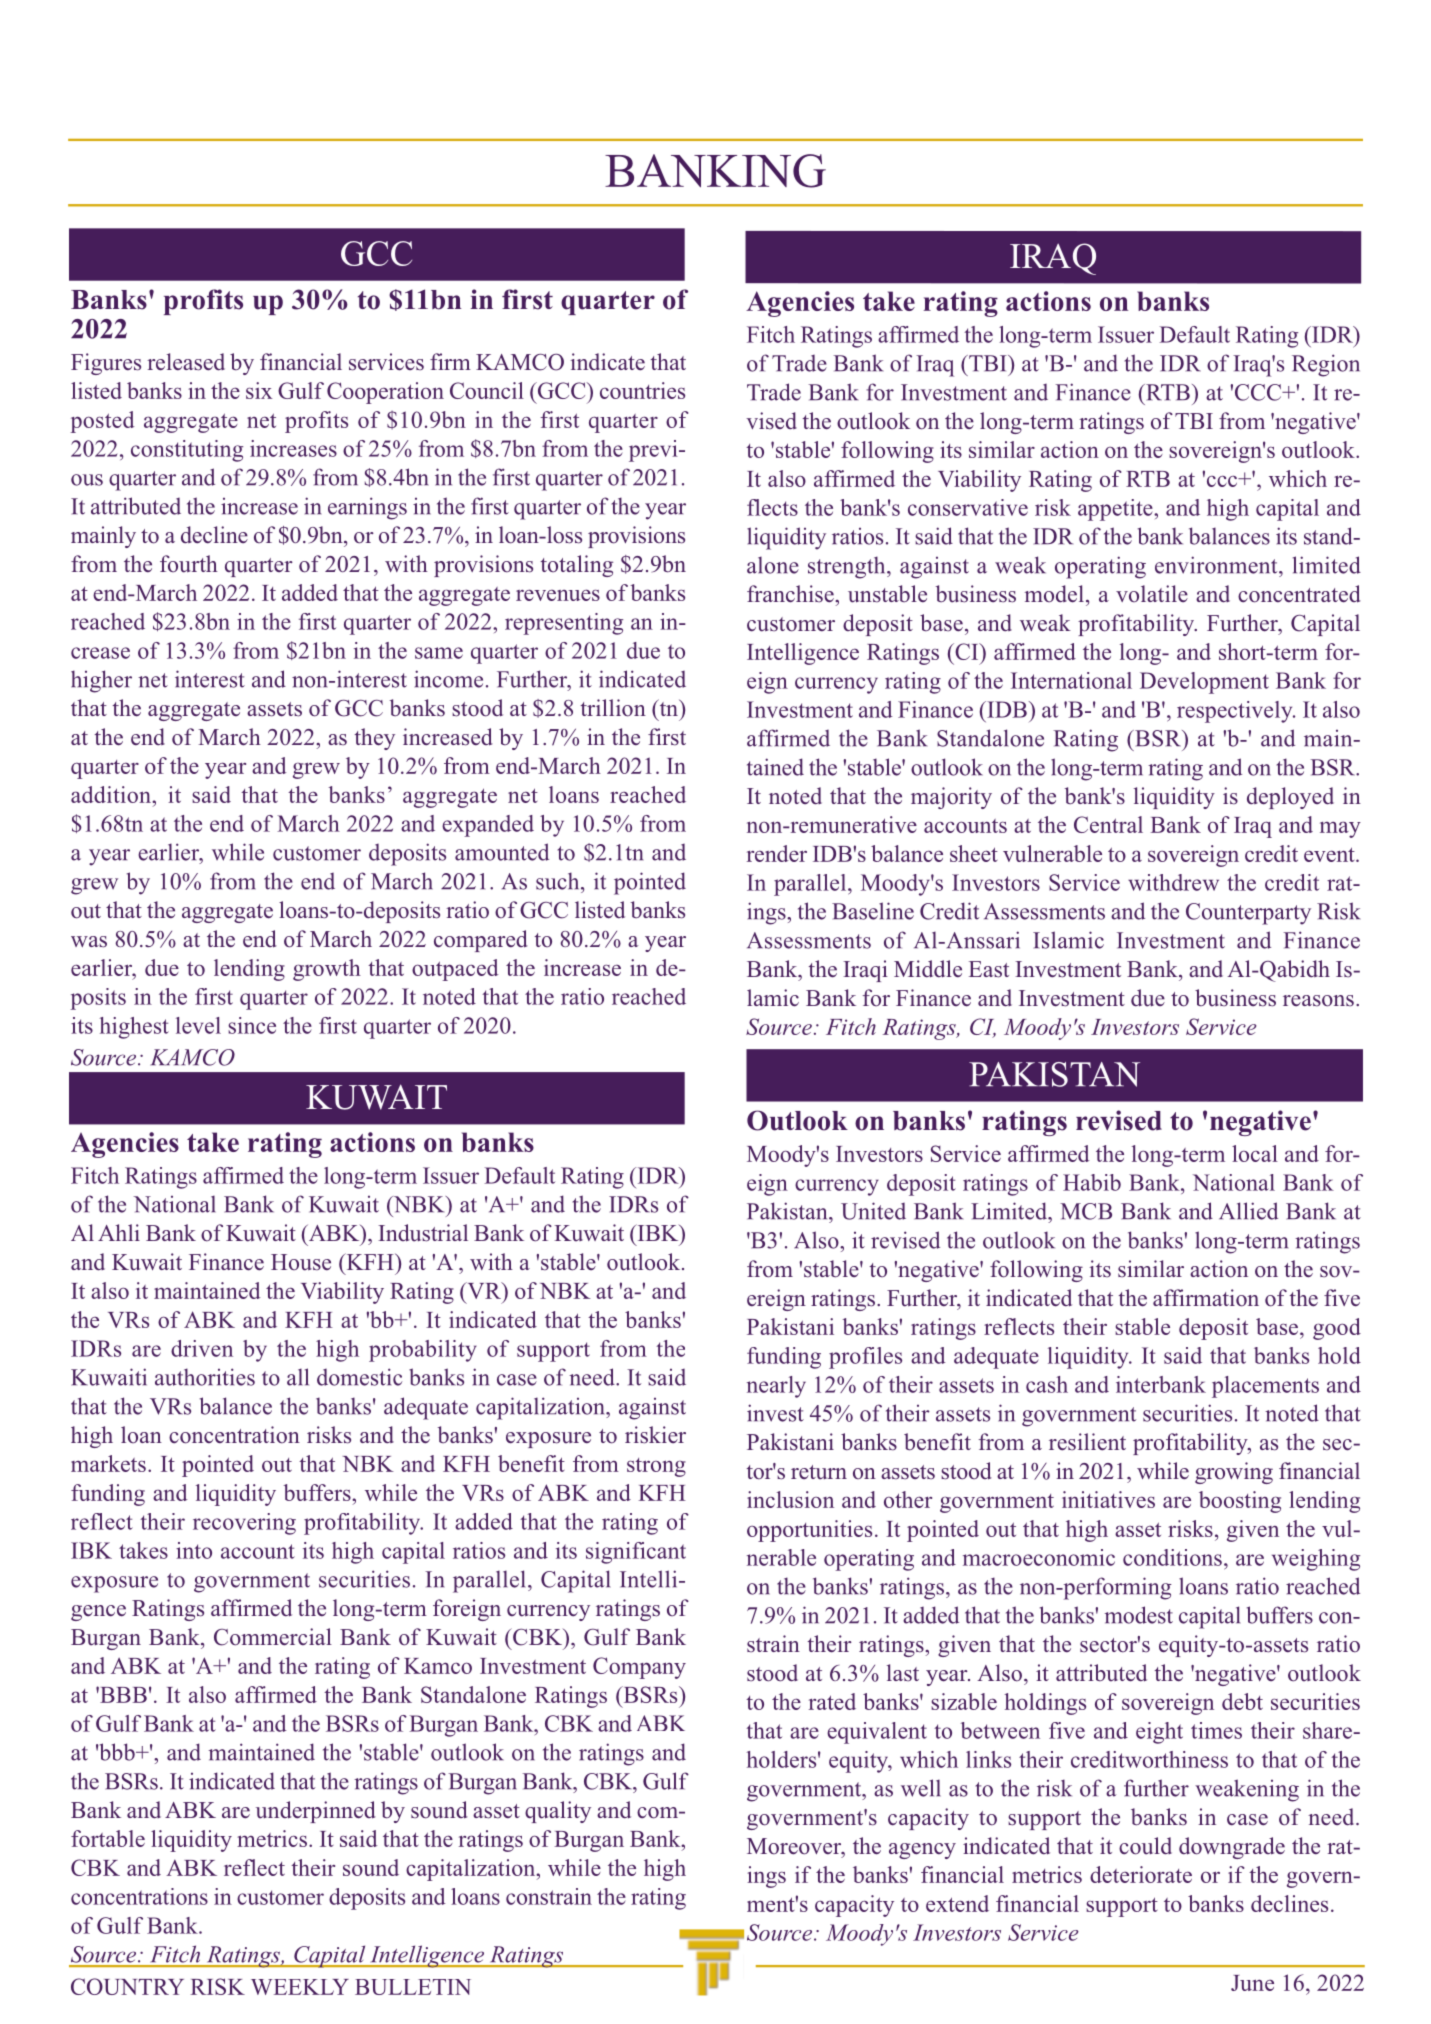 Image resolution: width=1431 pixels, height=2024 pixels. Describe the element at coordinates (301, 1262) in the image. I see `House` at that location.
